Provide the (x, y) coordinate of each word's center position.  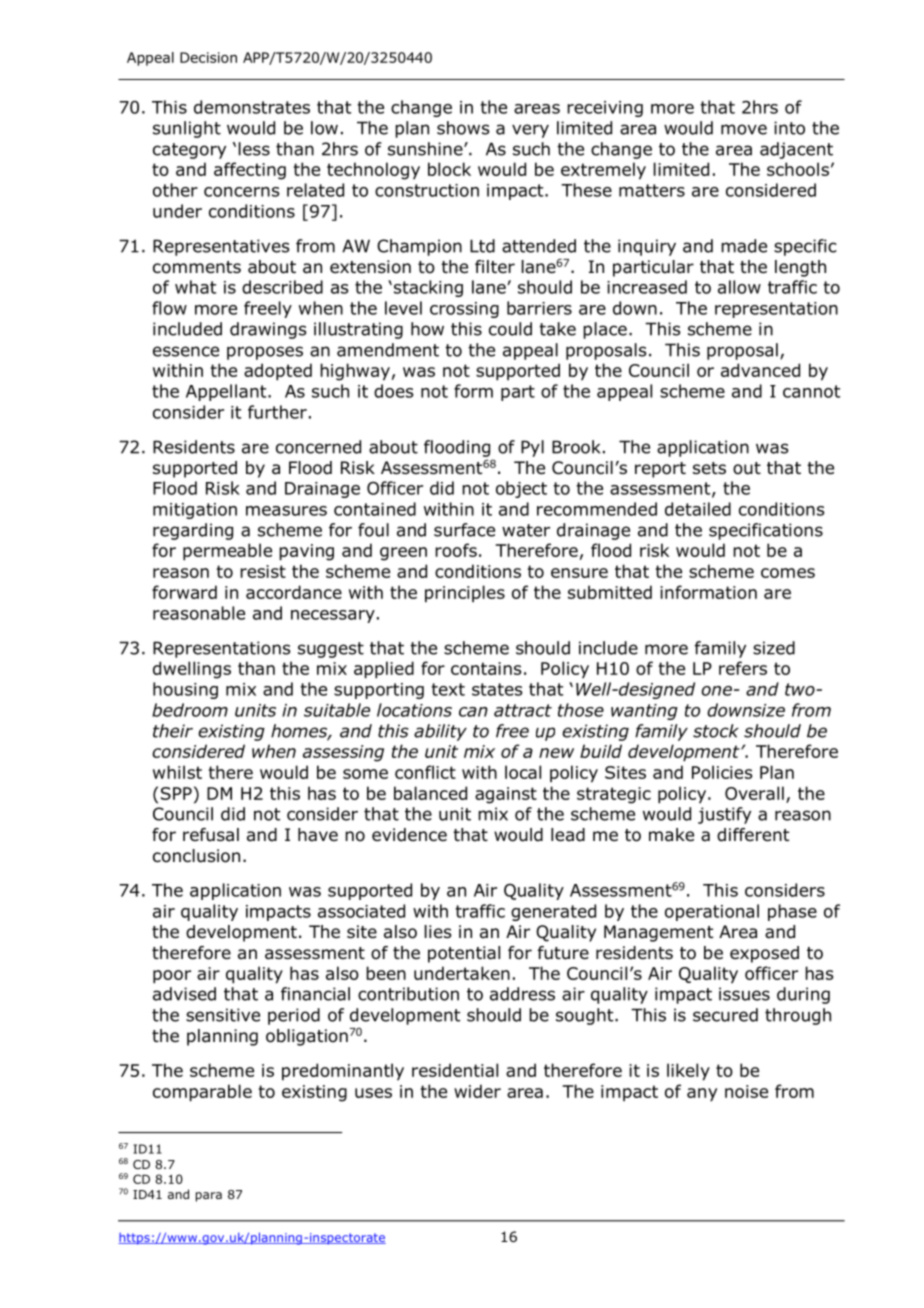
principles (465, 594)
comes (788, 573)
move (744, 129)
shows (463, 128)
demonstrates (252, 107)
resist (263, 571)
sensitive (223, 1015)
